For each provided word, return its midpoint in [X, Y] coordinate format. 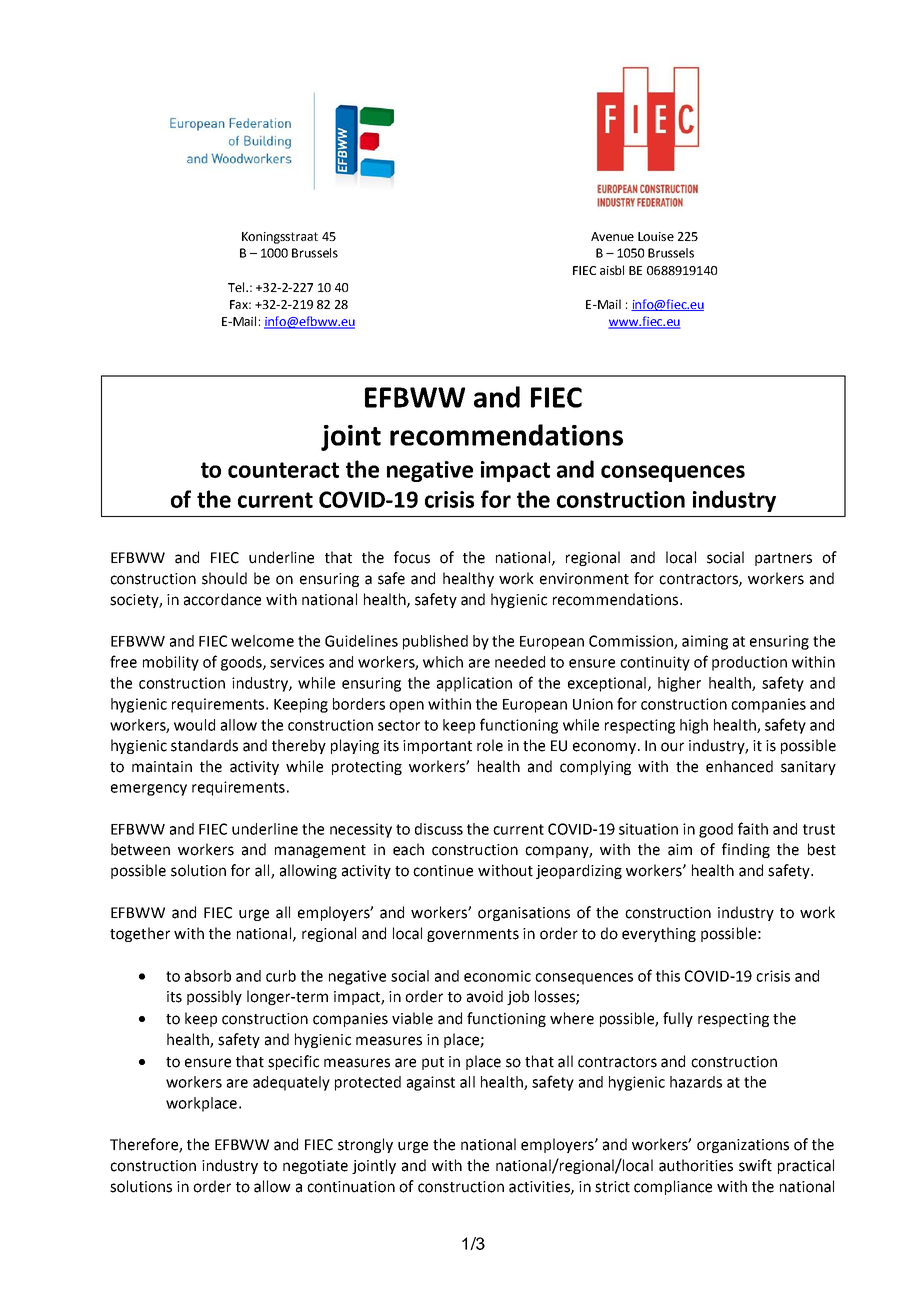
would [194, 725]
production [749, 663]
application [474, 684]
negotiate [315, 1167]
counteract [283, 470]
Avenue [612, 236]
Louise [656, 236]
